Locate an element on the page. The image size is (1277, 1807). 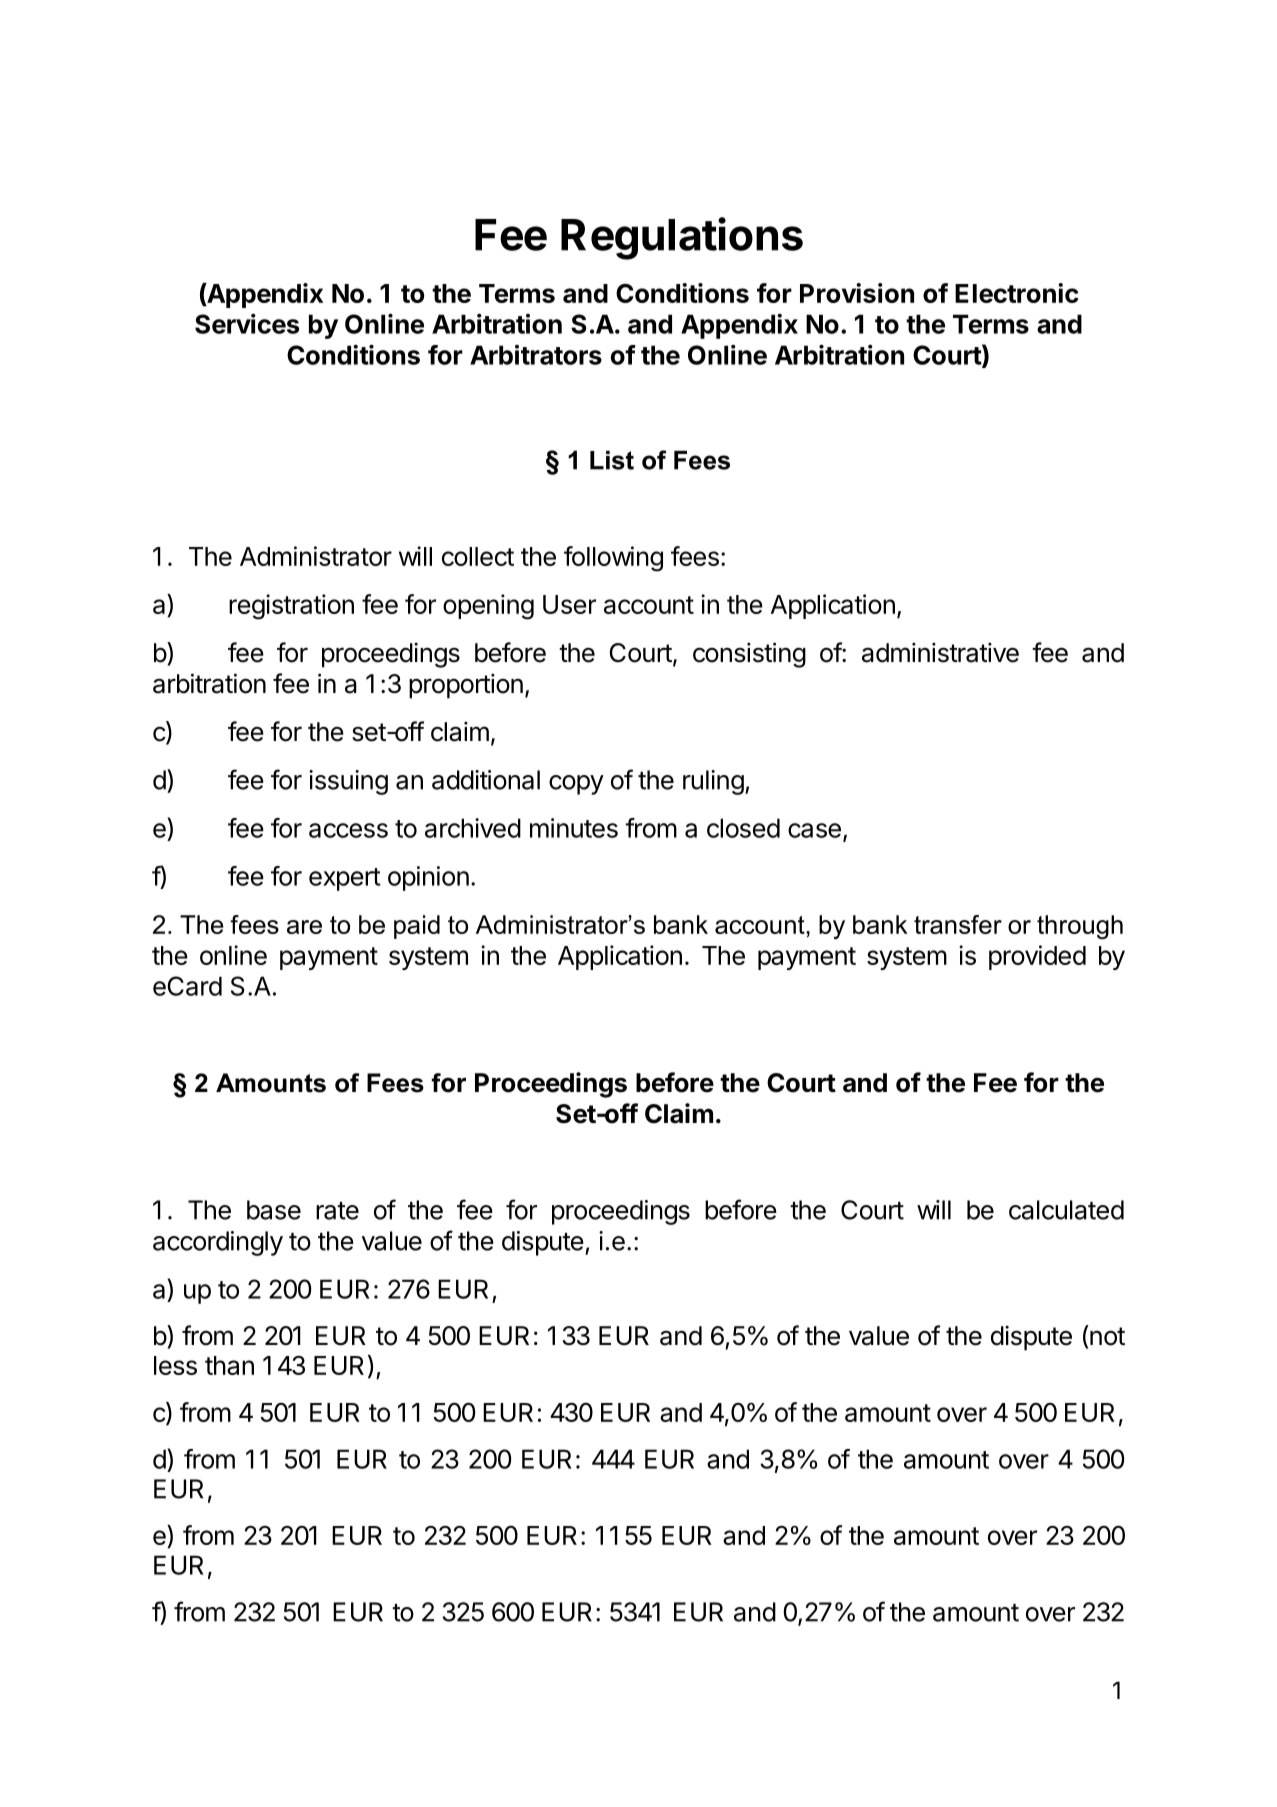
paid is located at coordinates (417, 927).
